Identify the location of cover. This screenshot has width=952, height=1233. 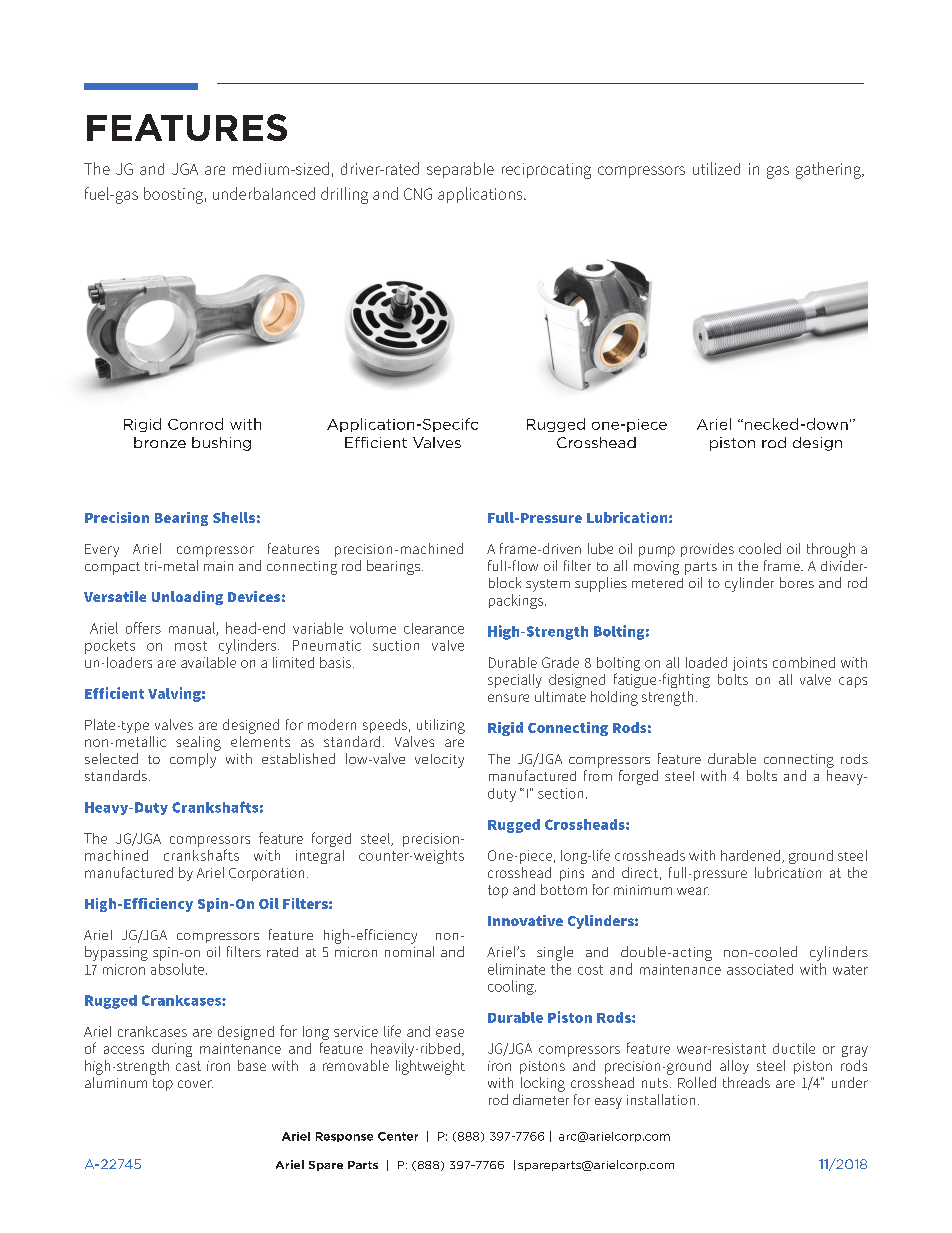
(195, 1084).
